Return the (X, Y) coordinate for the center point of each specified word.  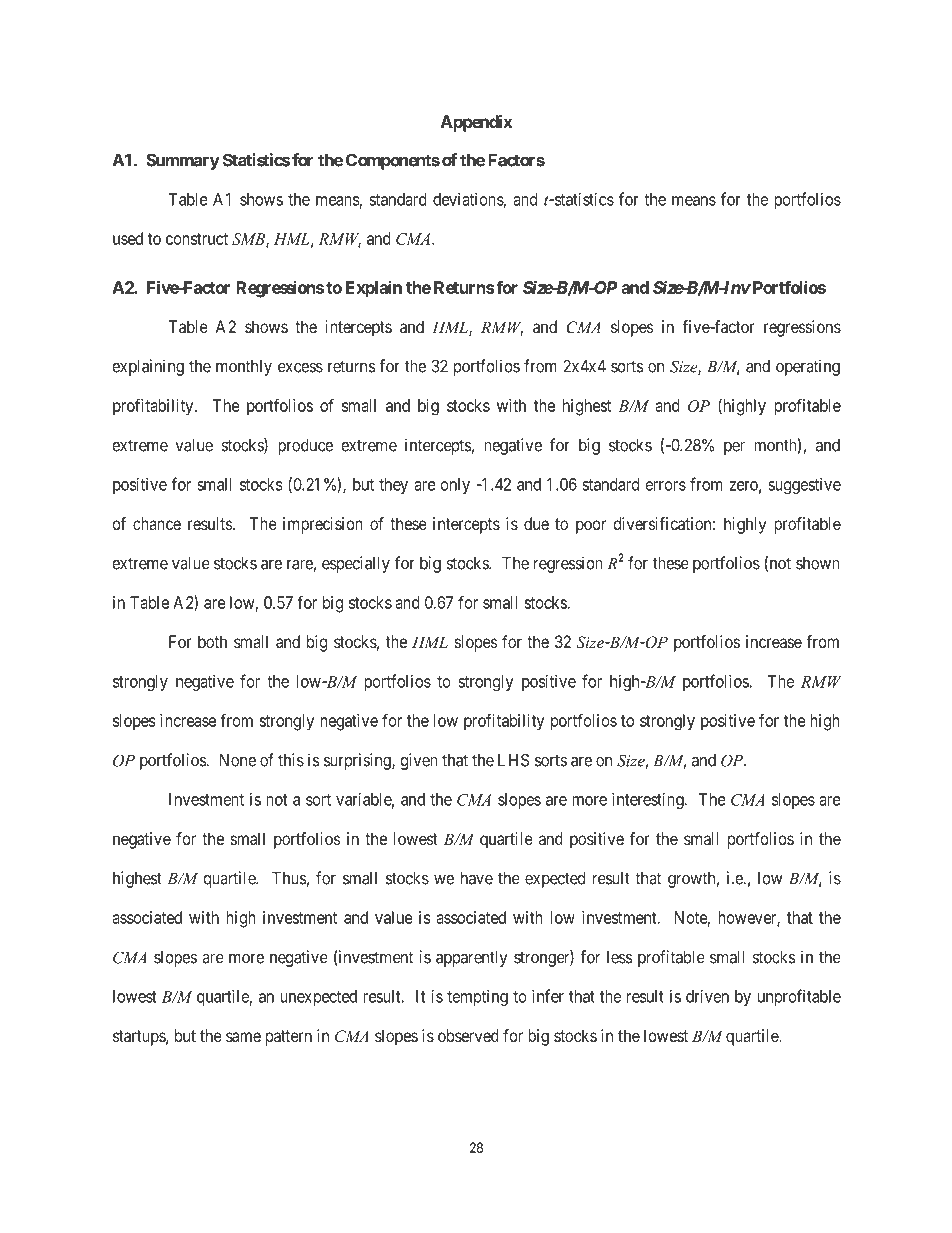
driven (707, 996)
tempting (477, 998)
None (238, 760)
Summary (183, 161)
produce (305, 447)
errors (666, 486)
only (455, 486)
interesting (649, 801)
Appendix (477, 123)
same (243, 1037)
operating (808, 367)
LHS (513, 760)
